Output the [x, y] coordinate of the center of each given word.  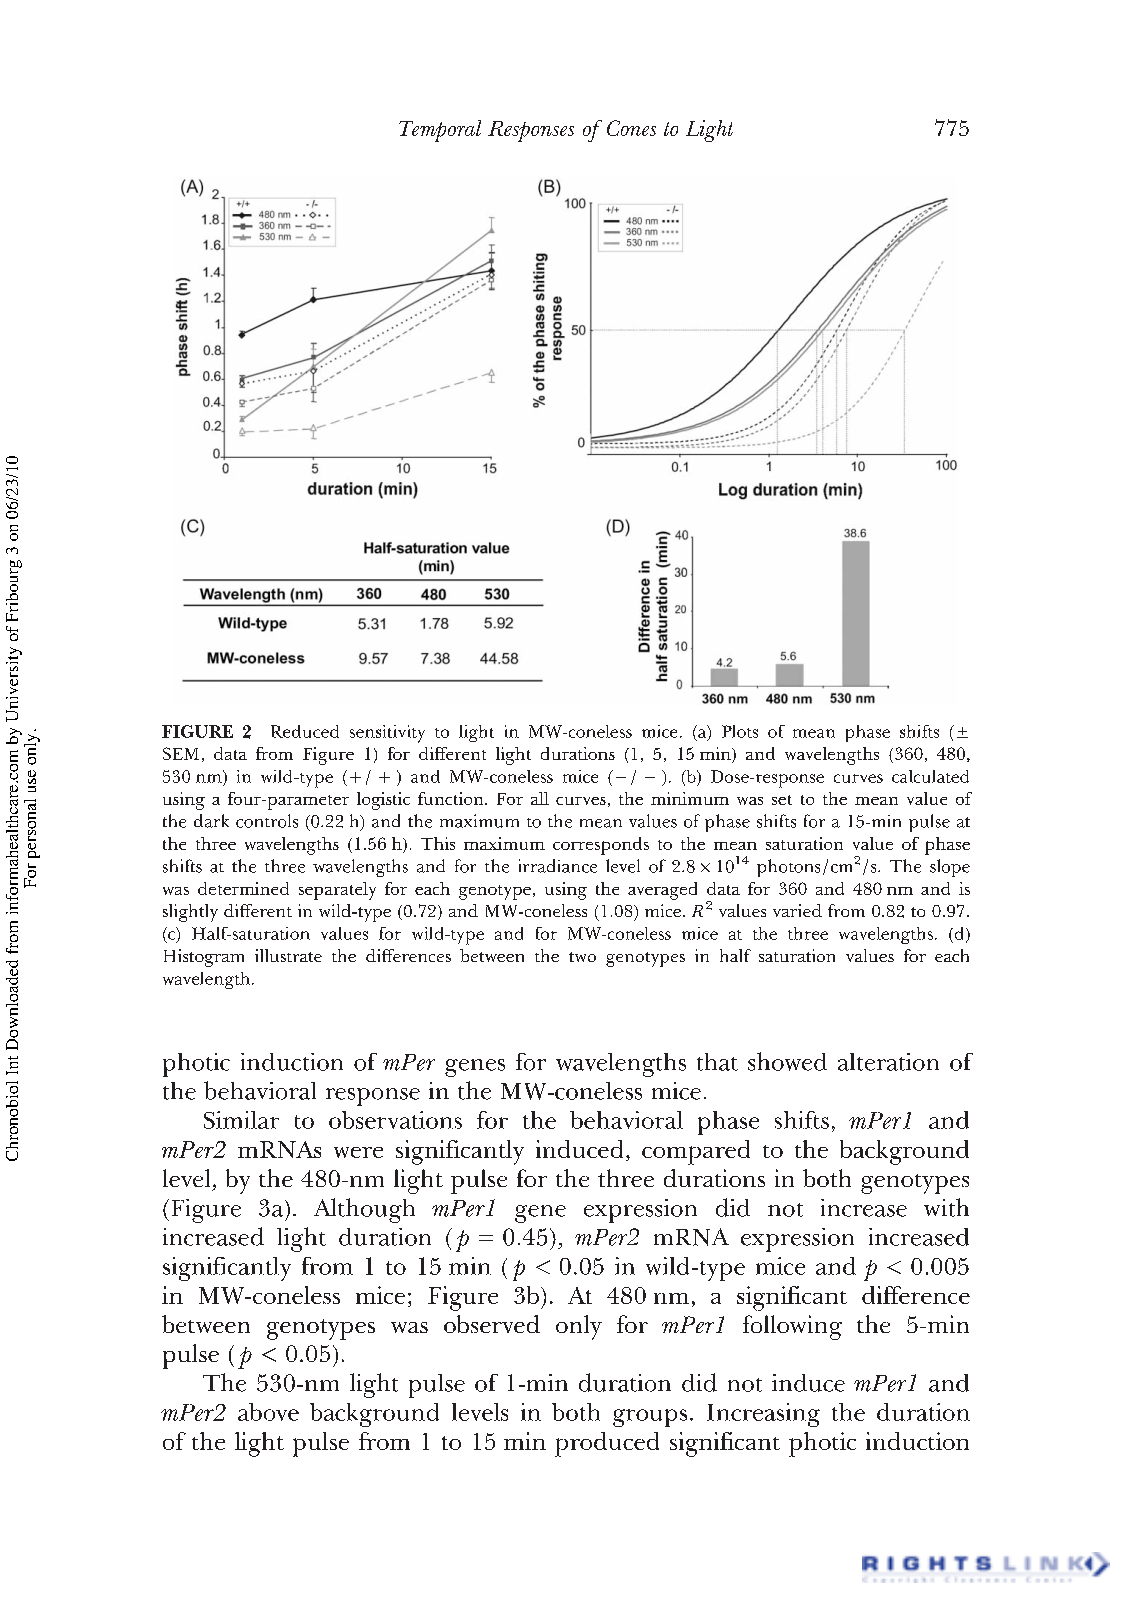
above [268, 1412]
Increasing [763, 1415]
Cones [631, 128]
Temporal [440, 131]
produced [607, 1444]
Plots [740, 731]
